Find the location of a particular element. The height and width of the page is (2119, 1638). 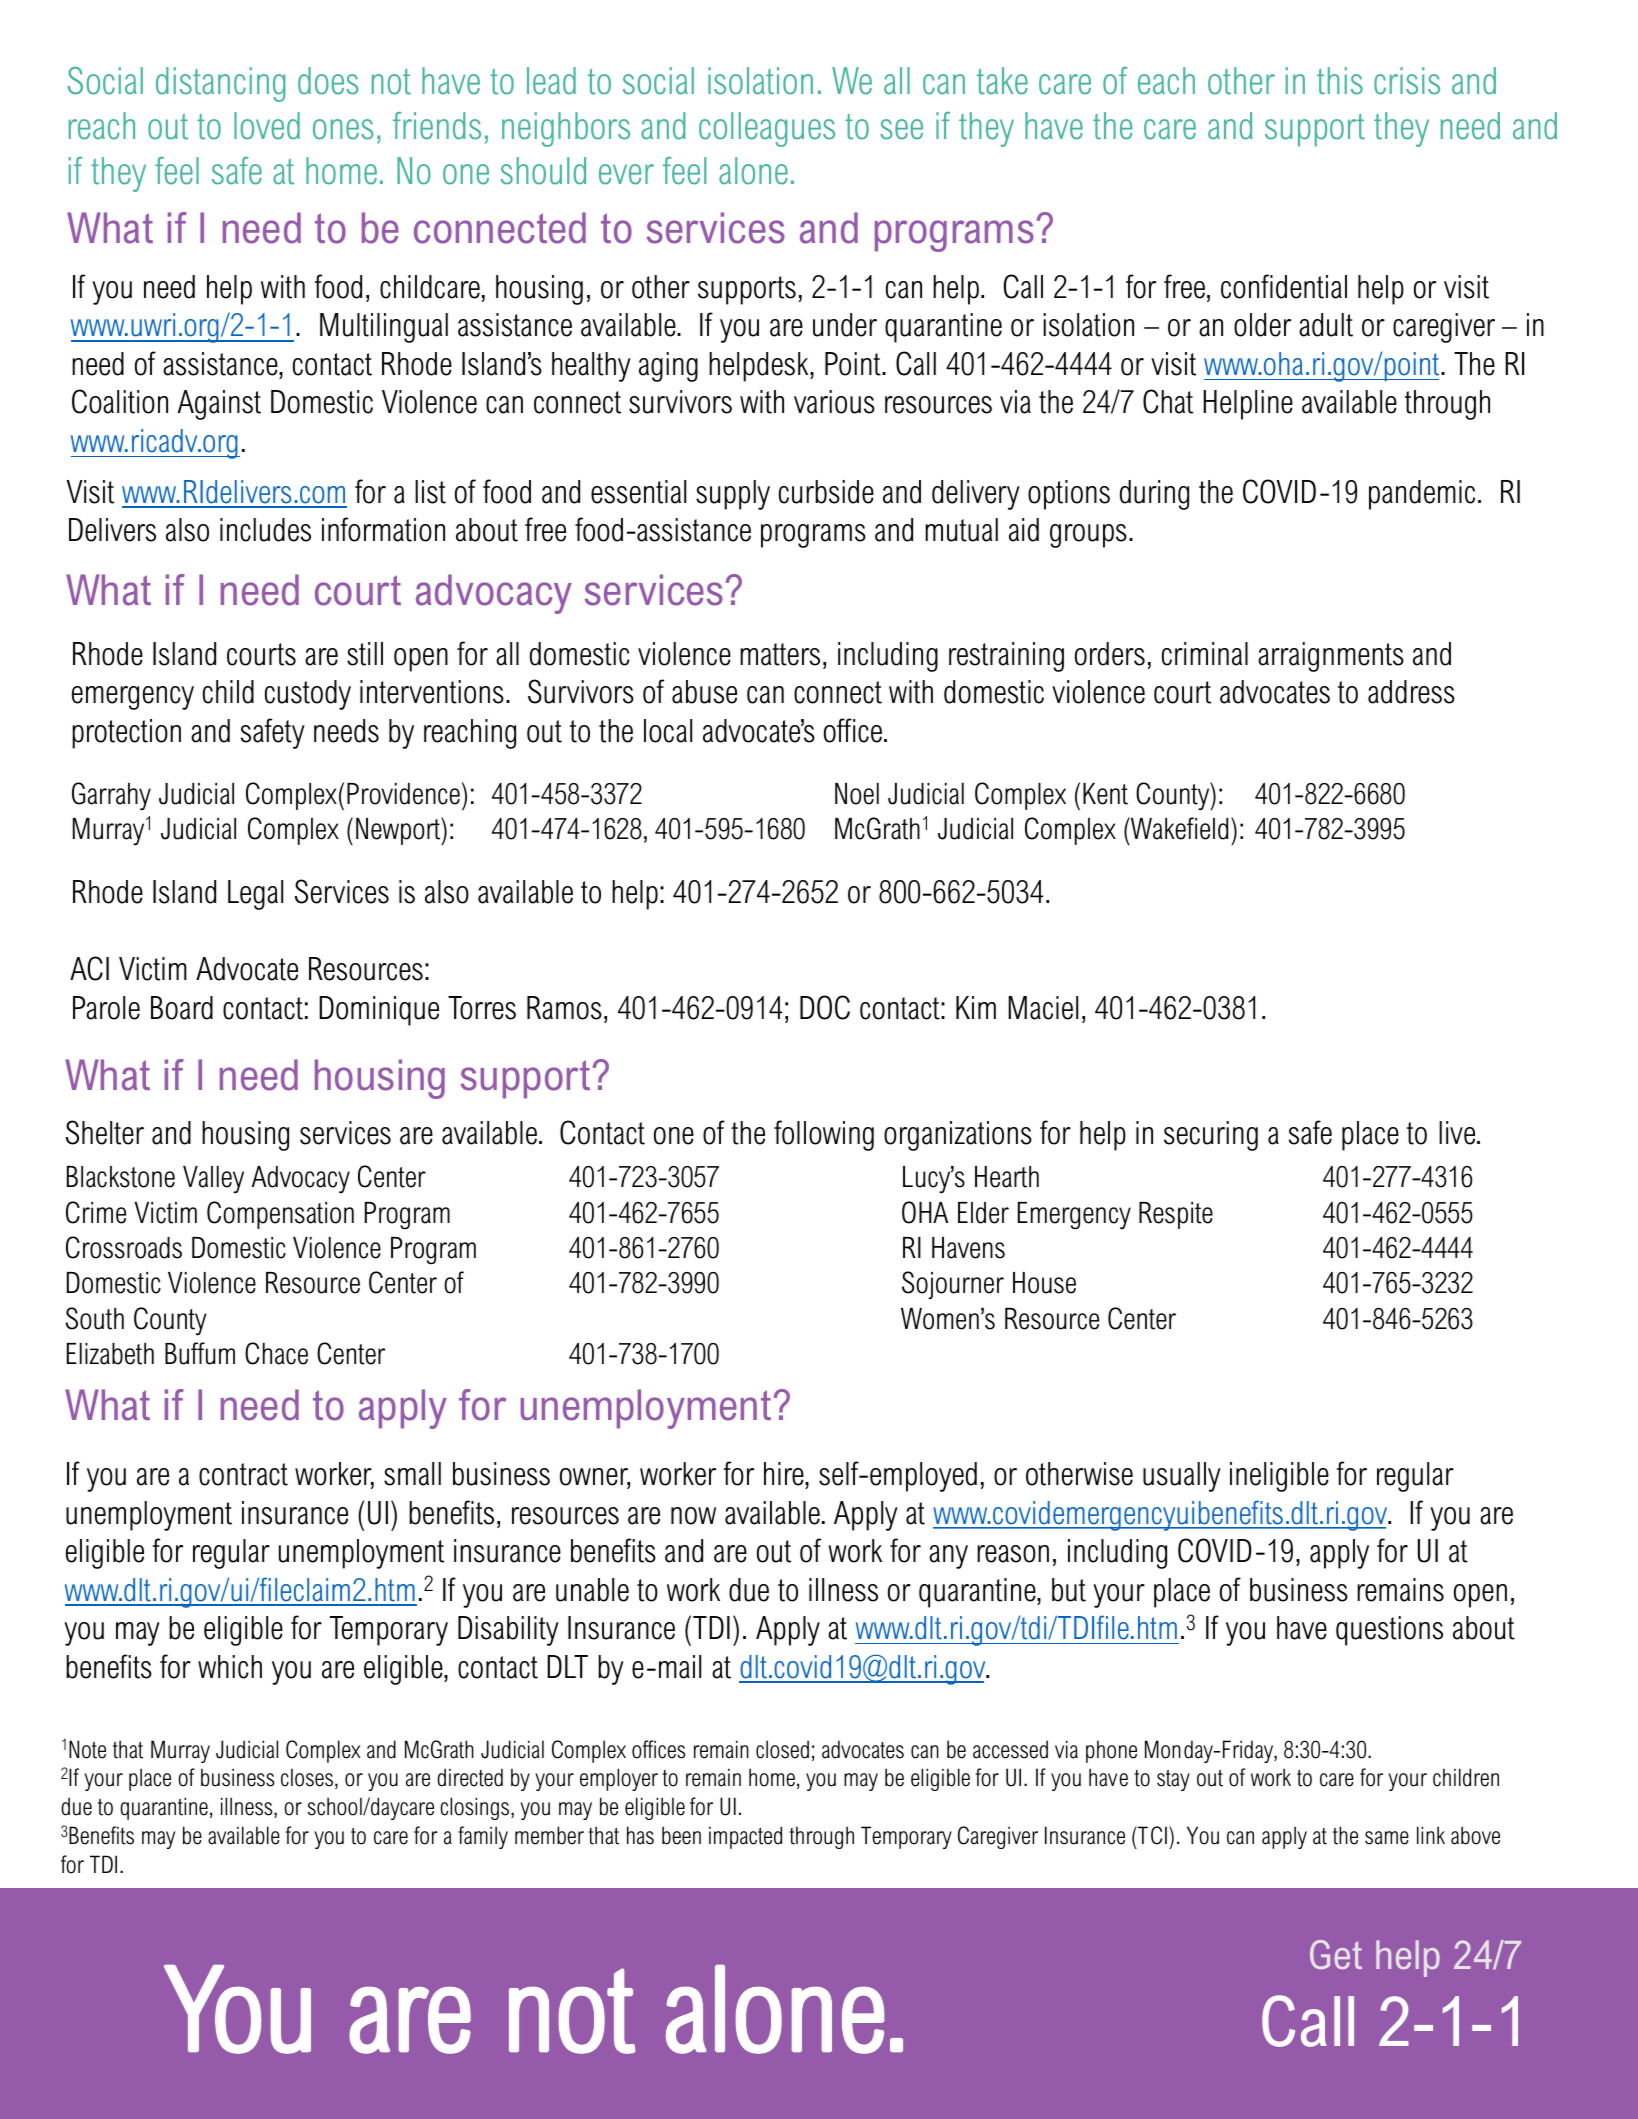

this is located at coordinates (1340, 81).
